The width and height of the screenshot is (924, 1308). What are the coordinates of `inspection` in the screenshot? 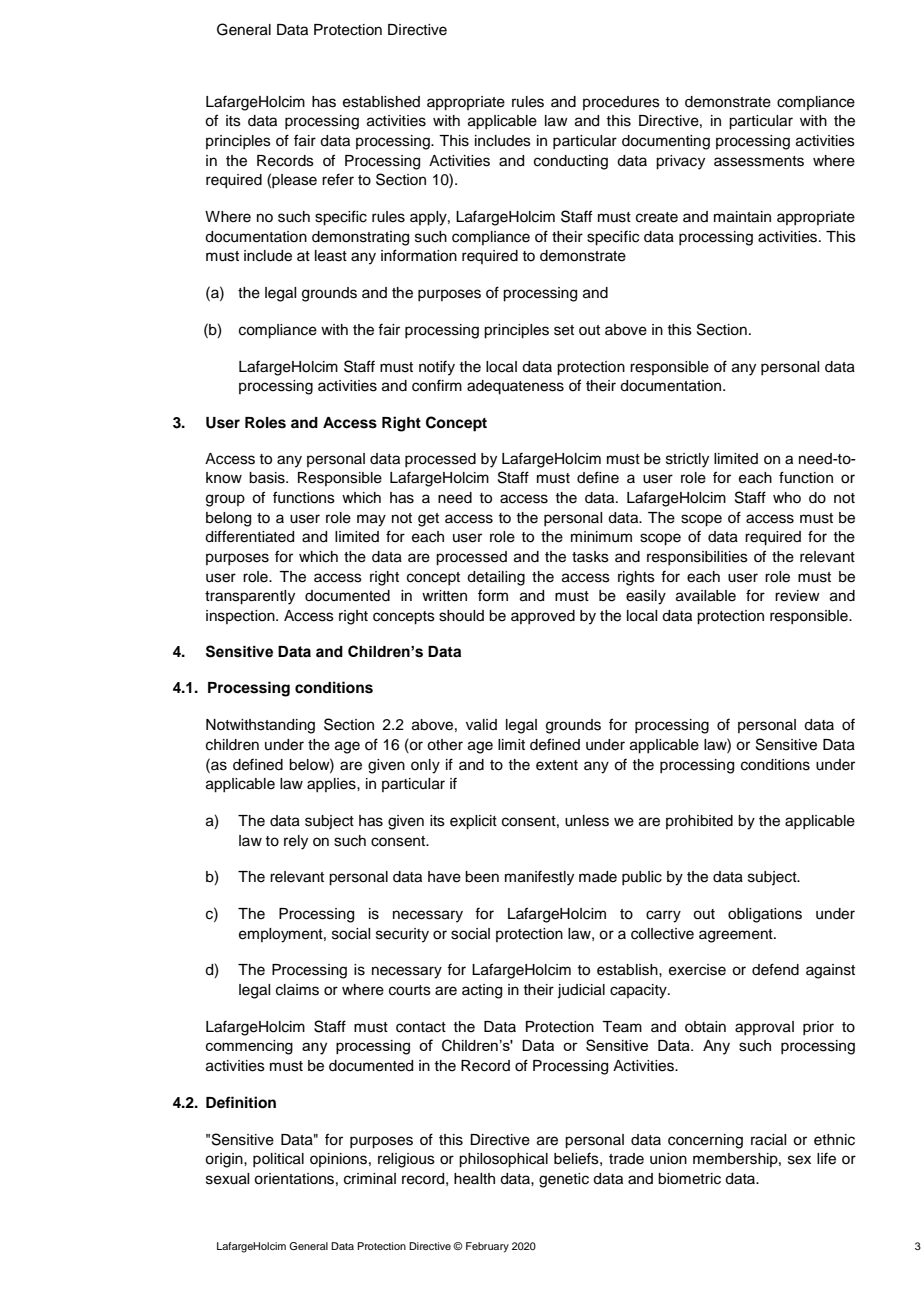 It's located at (241, 617).
